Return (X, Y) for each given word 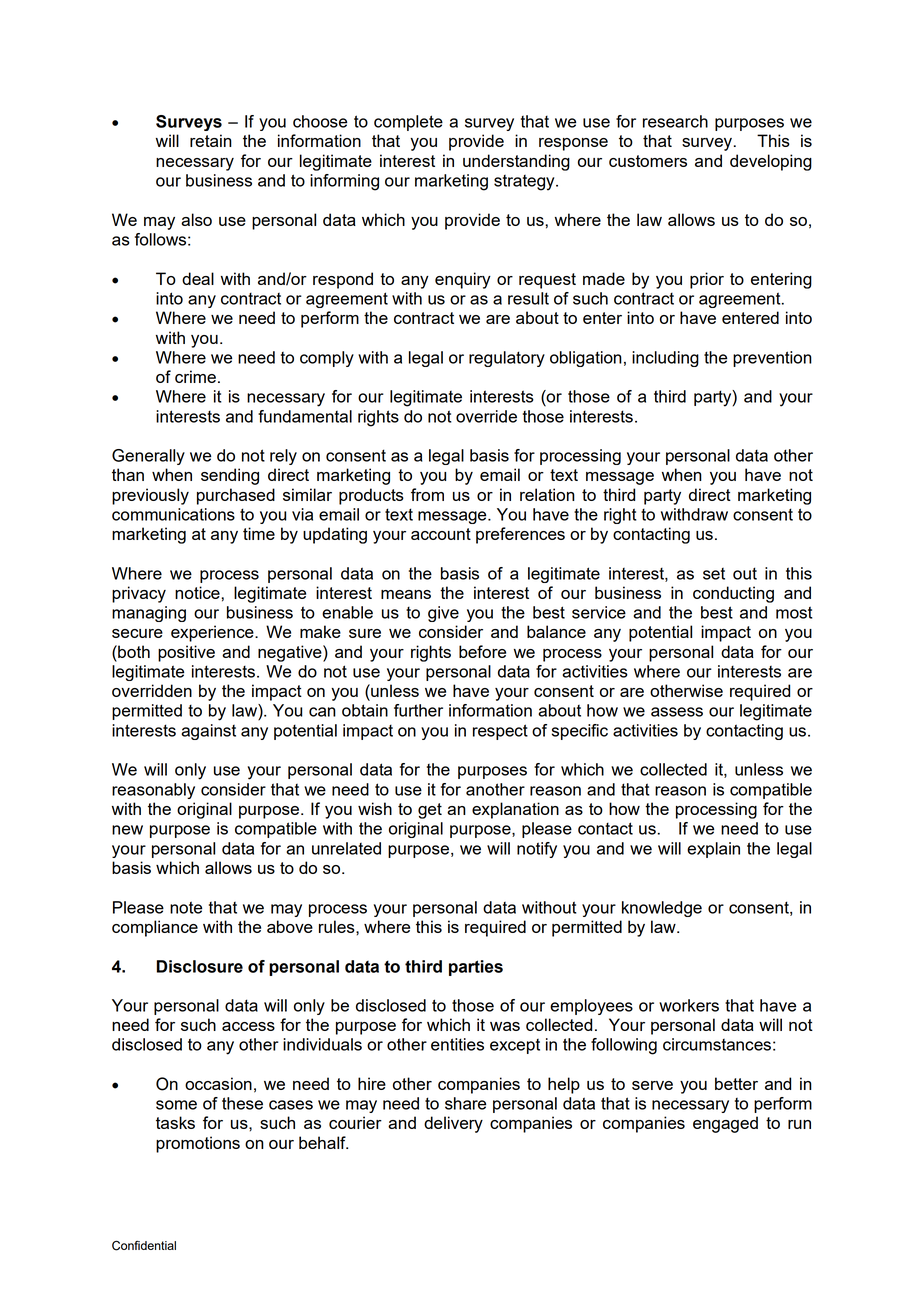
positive (186, 653)
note (186, 907)
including (665, 359)
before (482, 651)
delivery (453, 1124)
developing (771, 162)
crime (195, 376)
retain (211, 140)
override (486, 416)
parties (476, 968)
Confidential (144, 1245)
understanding (516, 162)
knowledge (662, 909)
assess (677, 712)
